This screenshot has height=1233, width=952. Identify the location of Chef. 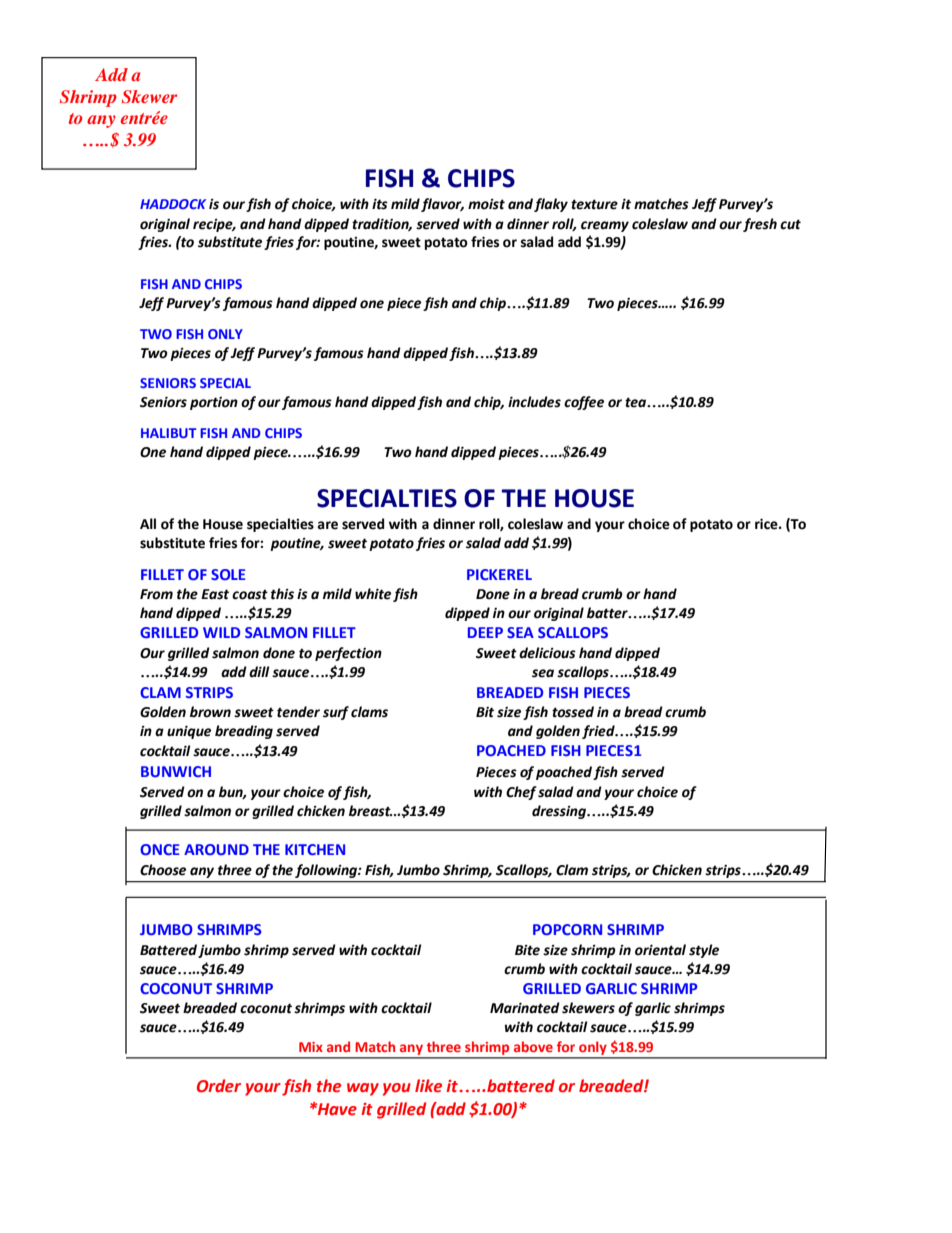
(521, 793).
